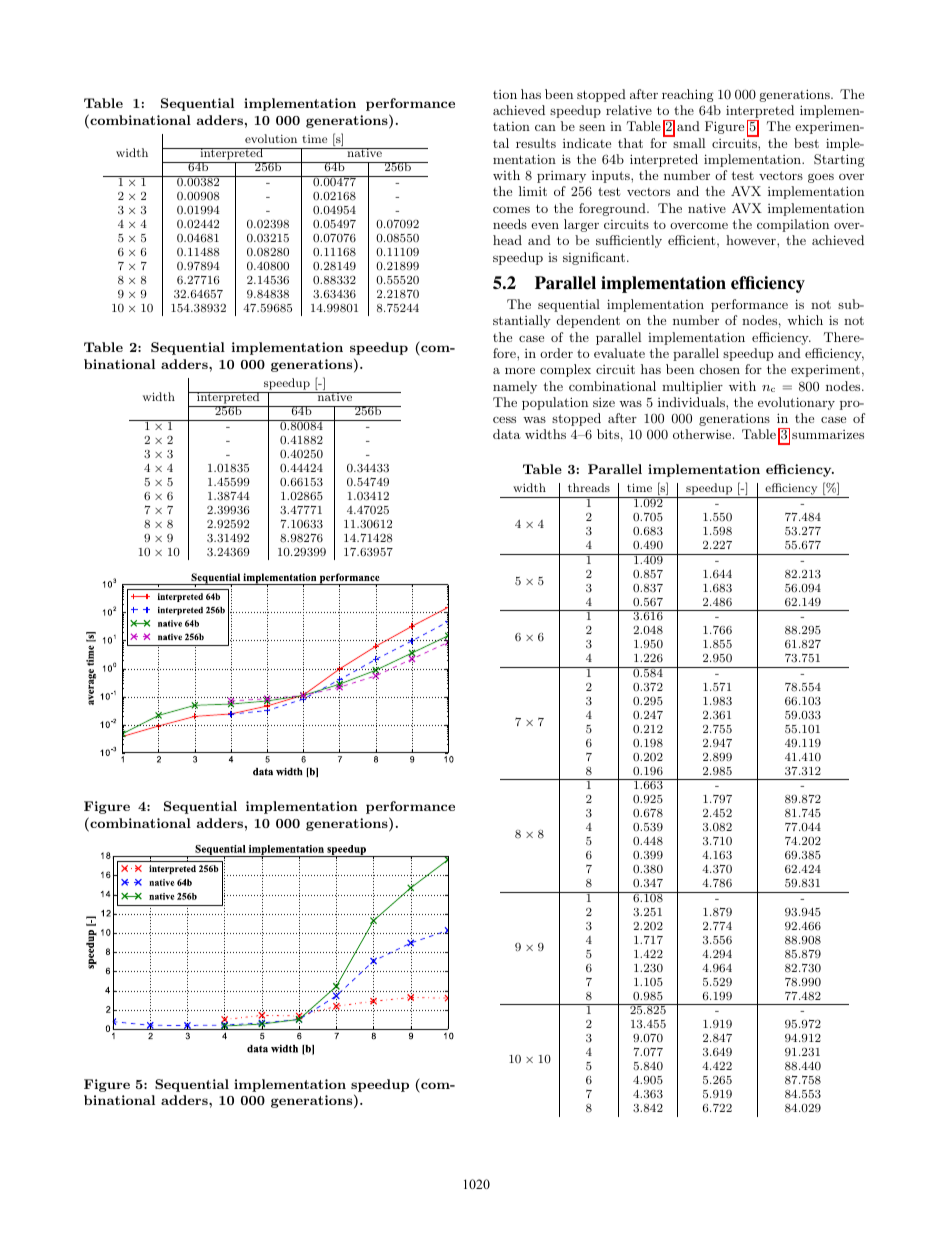 This page has width=952, height=1233. I want to click on sufficiently, so click(629, 241).
